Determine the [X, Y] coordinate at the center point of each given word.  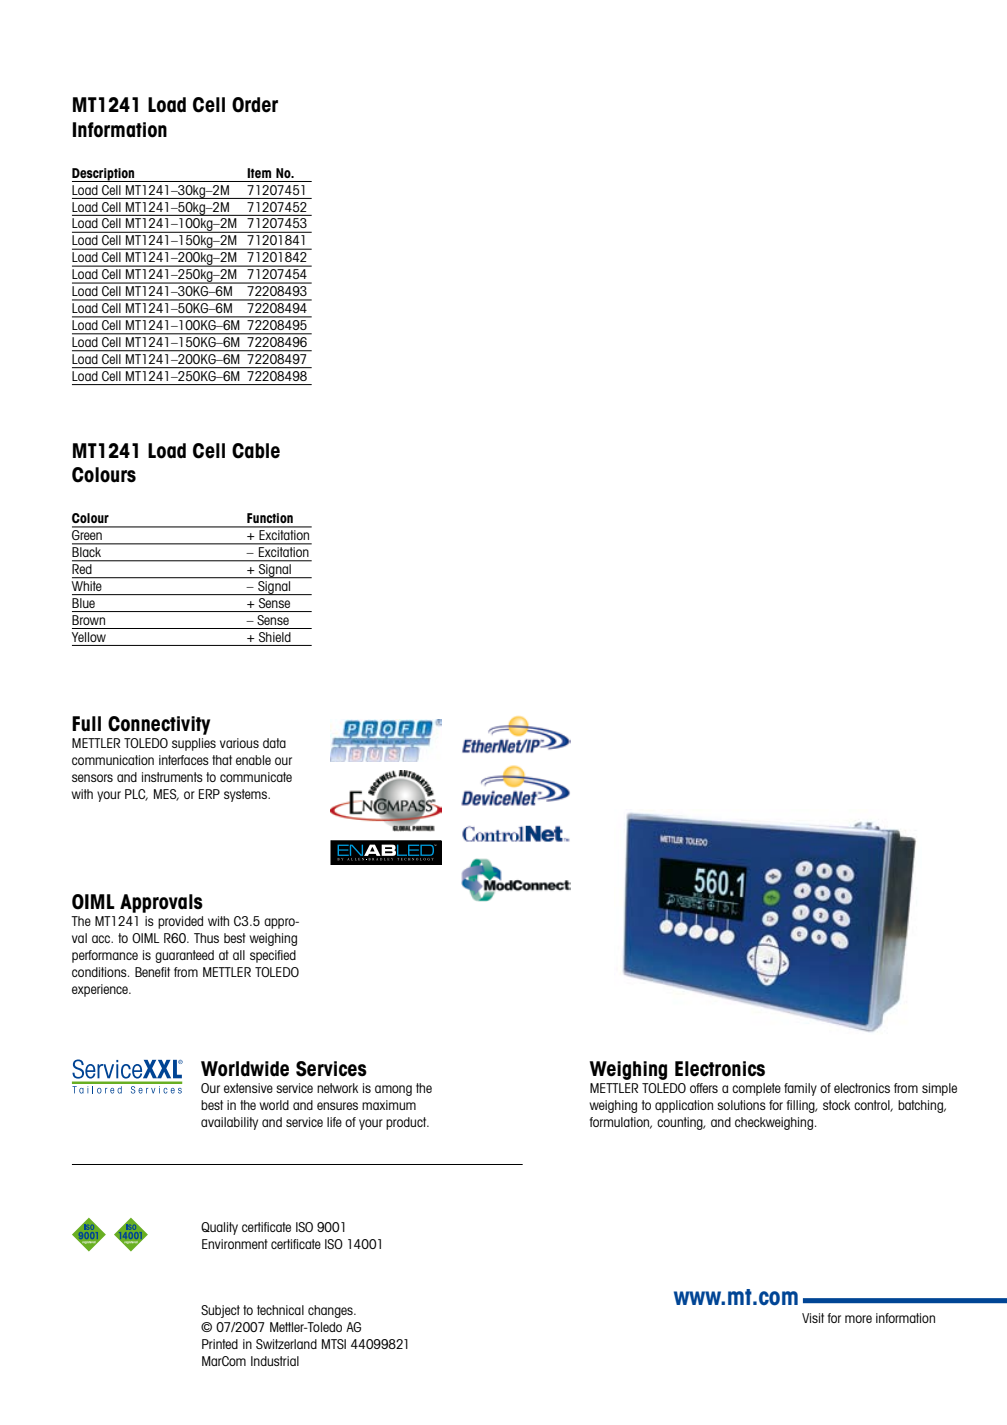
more [858, 1319]
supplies [194, 744]
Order [255, 105]
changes [331, 1311]
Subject [220, 1311]
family [800, 1089]
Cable [256, 451]
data [274, 743]
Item [259, 173]
